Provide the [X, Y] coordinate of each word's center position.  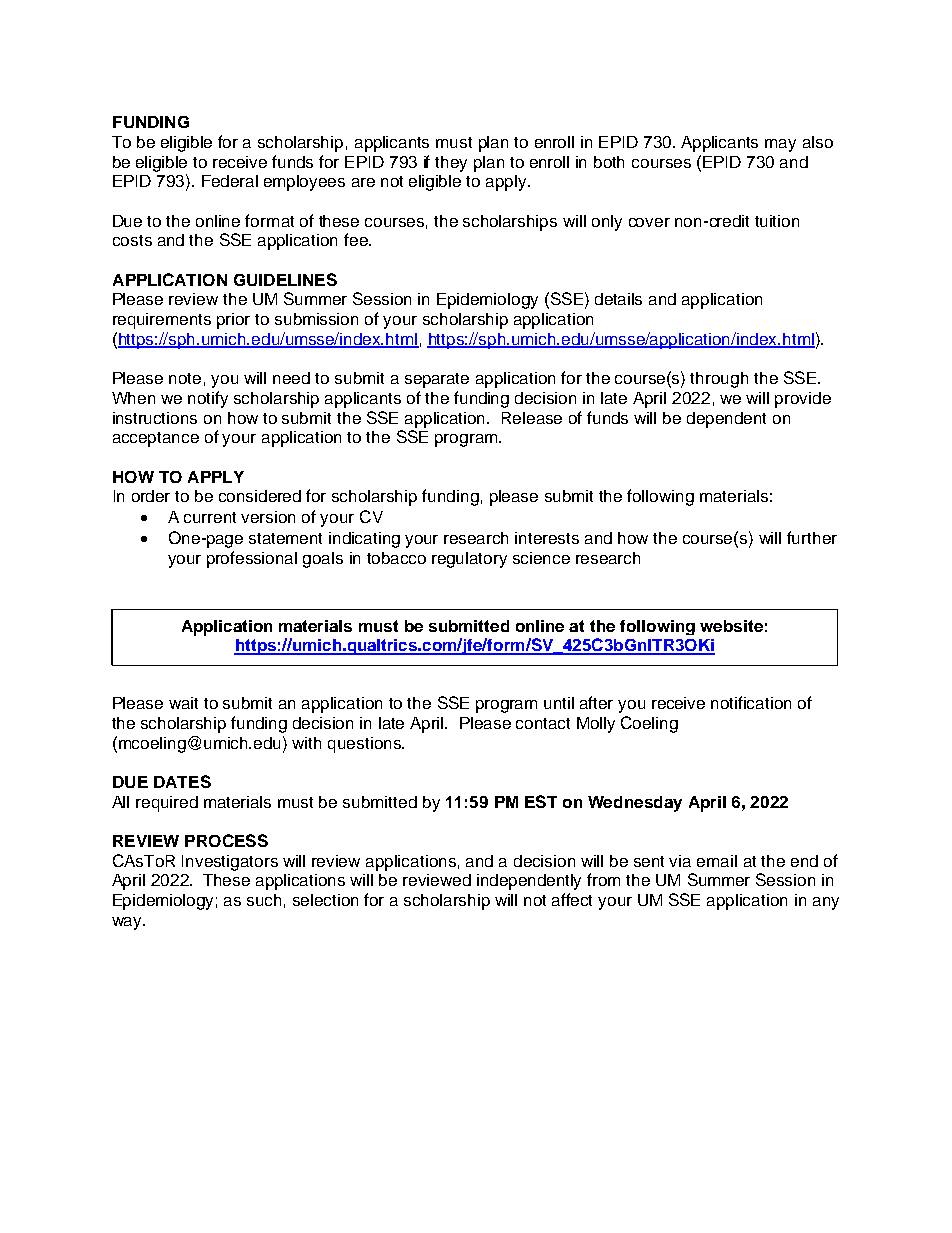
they [451, 164]
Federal [230, 181]
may [780, 145]
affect [572, 899]
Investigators [230, 863]
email [717, 861]
